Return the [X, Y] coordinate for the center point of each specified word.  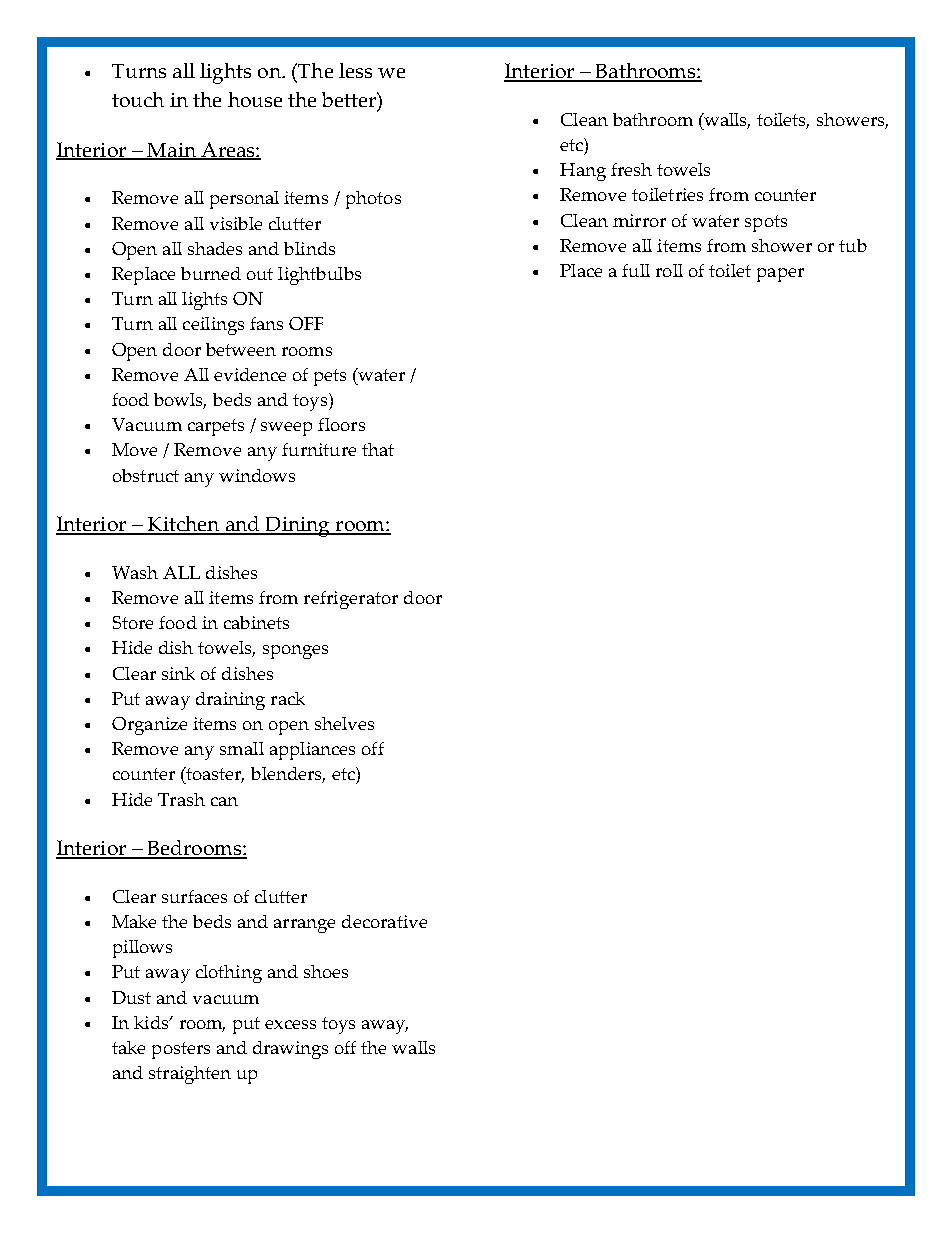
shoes [326, 971]
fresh [631, 169]
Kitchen [183, 525]
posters [181, 1050]
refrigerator [351, 600]
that [378, 449]
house [255, 99]
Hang [583, 172]
